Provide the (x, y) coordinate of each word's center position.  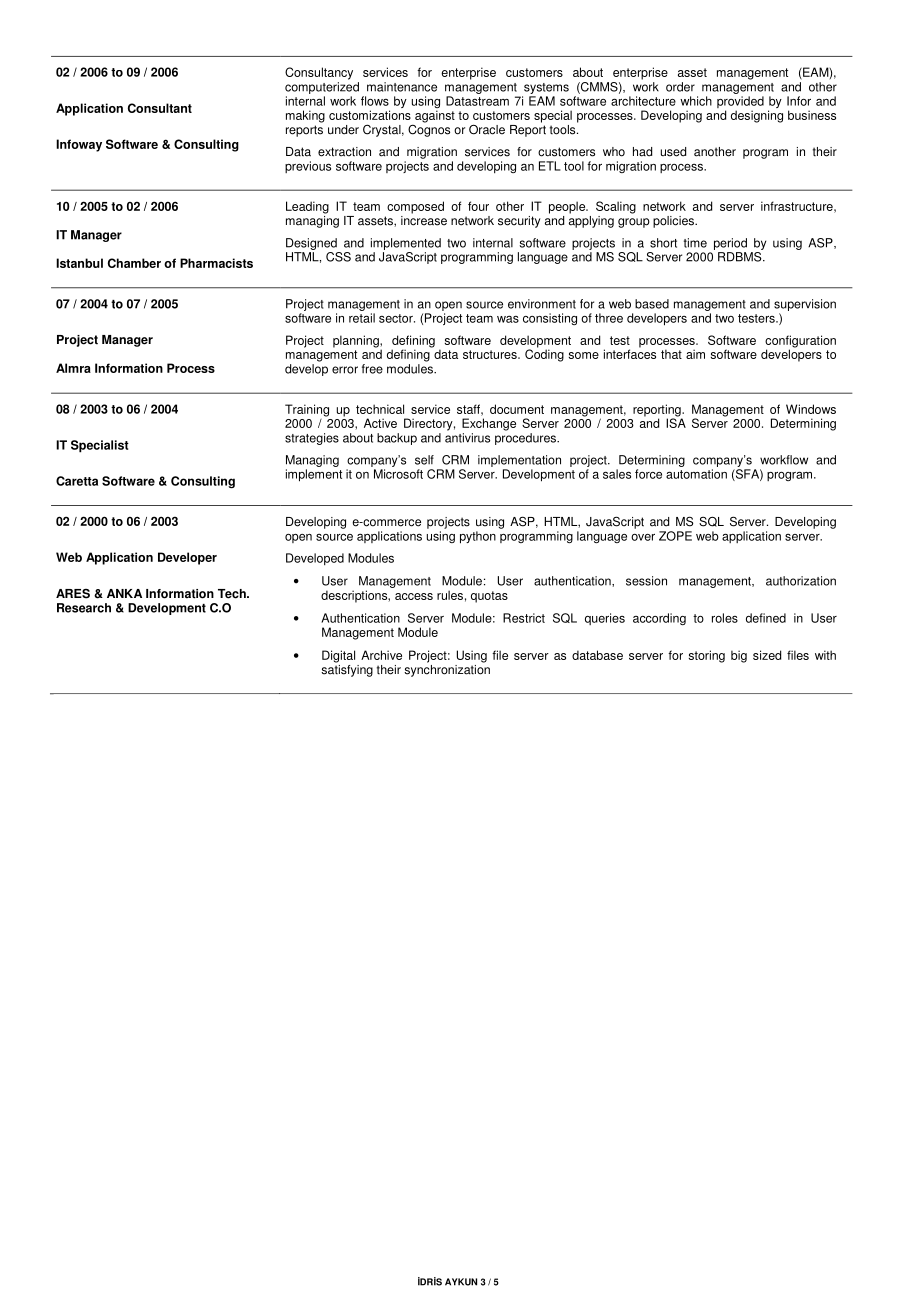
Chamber (134, 263)
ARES (73, 594)
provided (740, 103)
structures (491, 354)
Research (84, 608)
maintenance (402, 87)
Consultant (160, 108)
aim (695, 354)
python (478, 537)
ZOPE (675, 536)
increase (424, 219)
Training (307, 410)
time (695, 243)
